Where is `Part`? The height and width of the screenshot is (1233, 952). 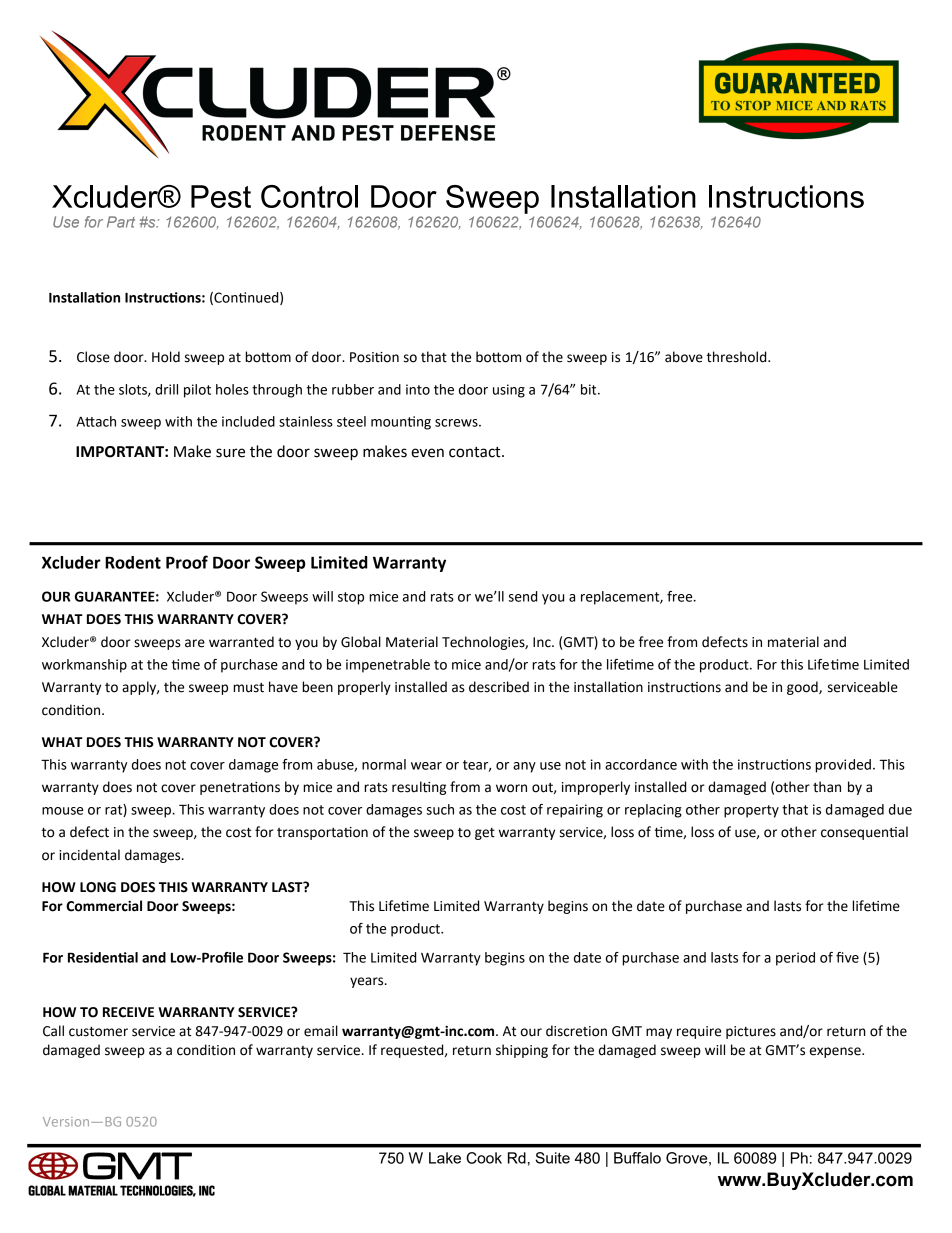 Part is located at coordinates (121, 222).
